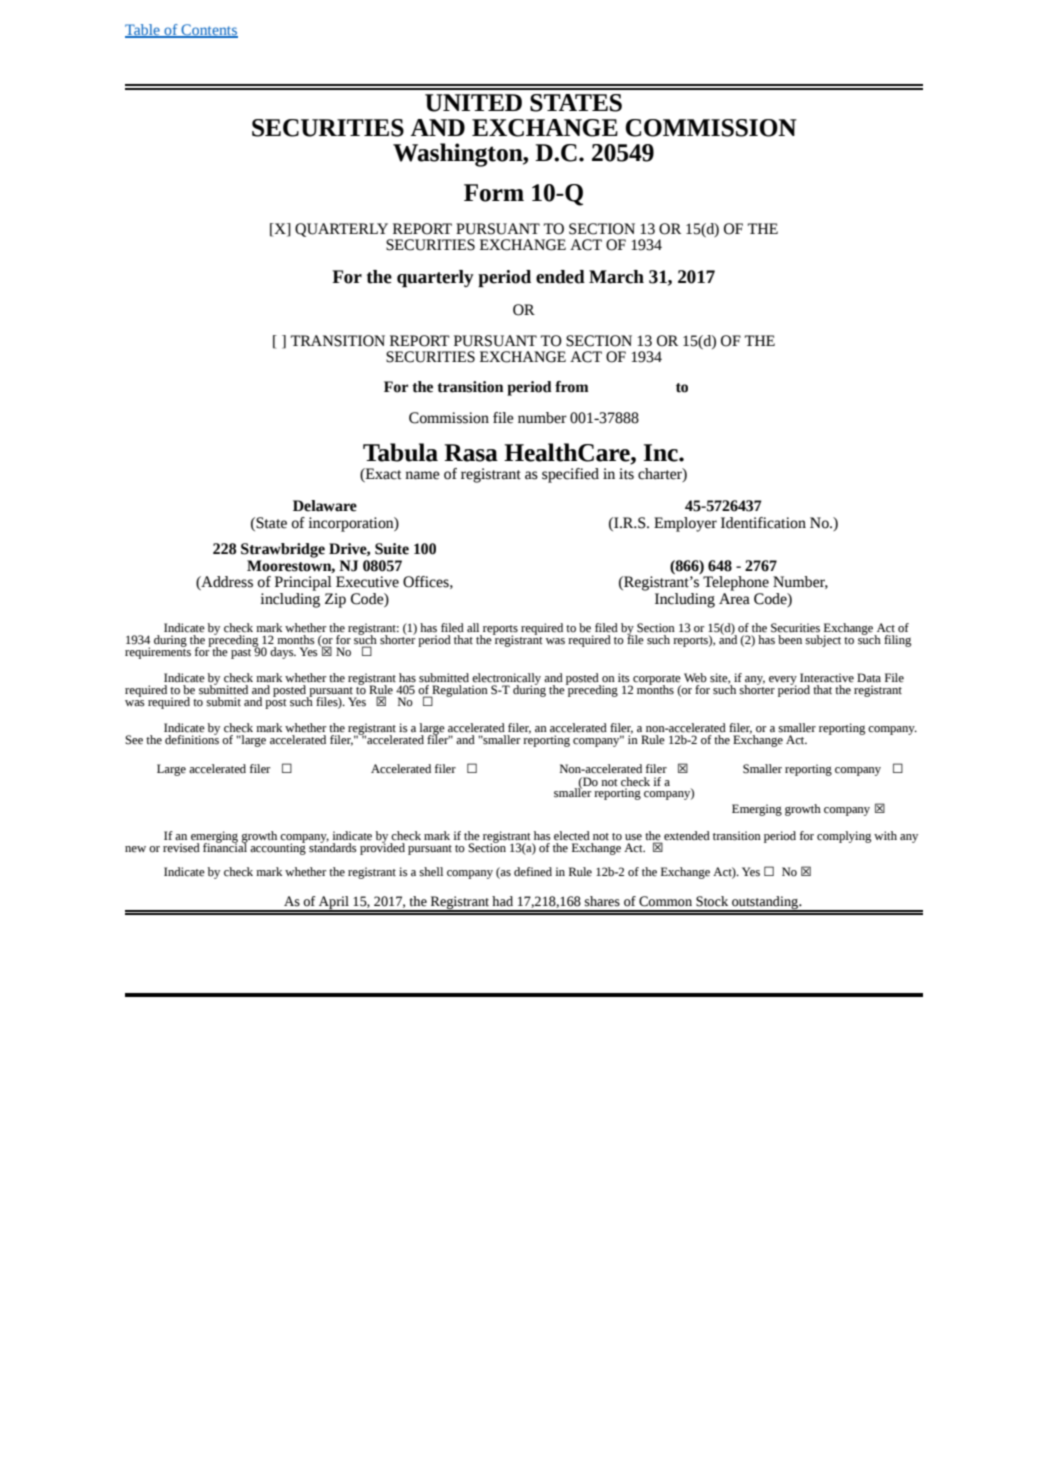 This document has height=1481, width=1047. I want to click on past, so click(242, 652).
